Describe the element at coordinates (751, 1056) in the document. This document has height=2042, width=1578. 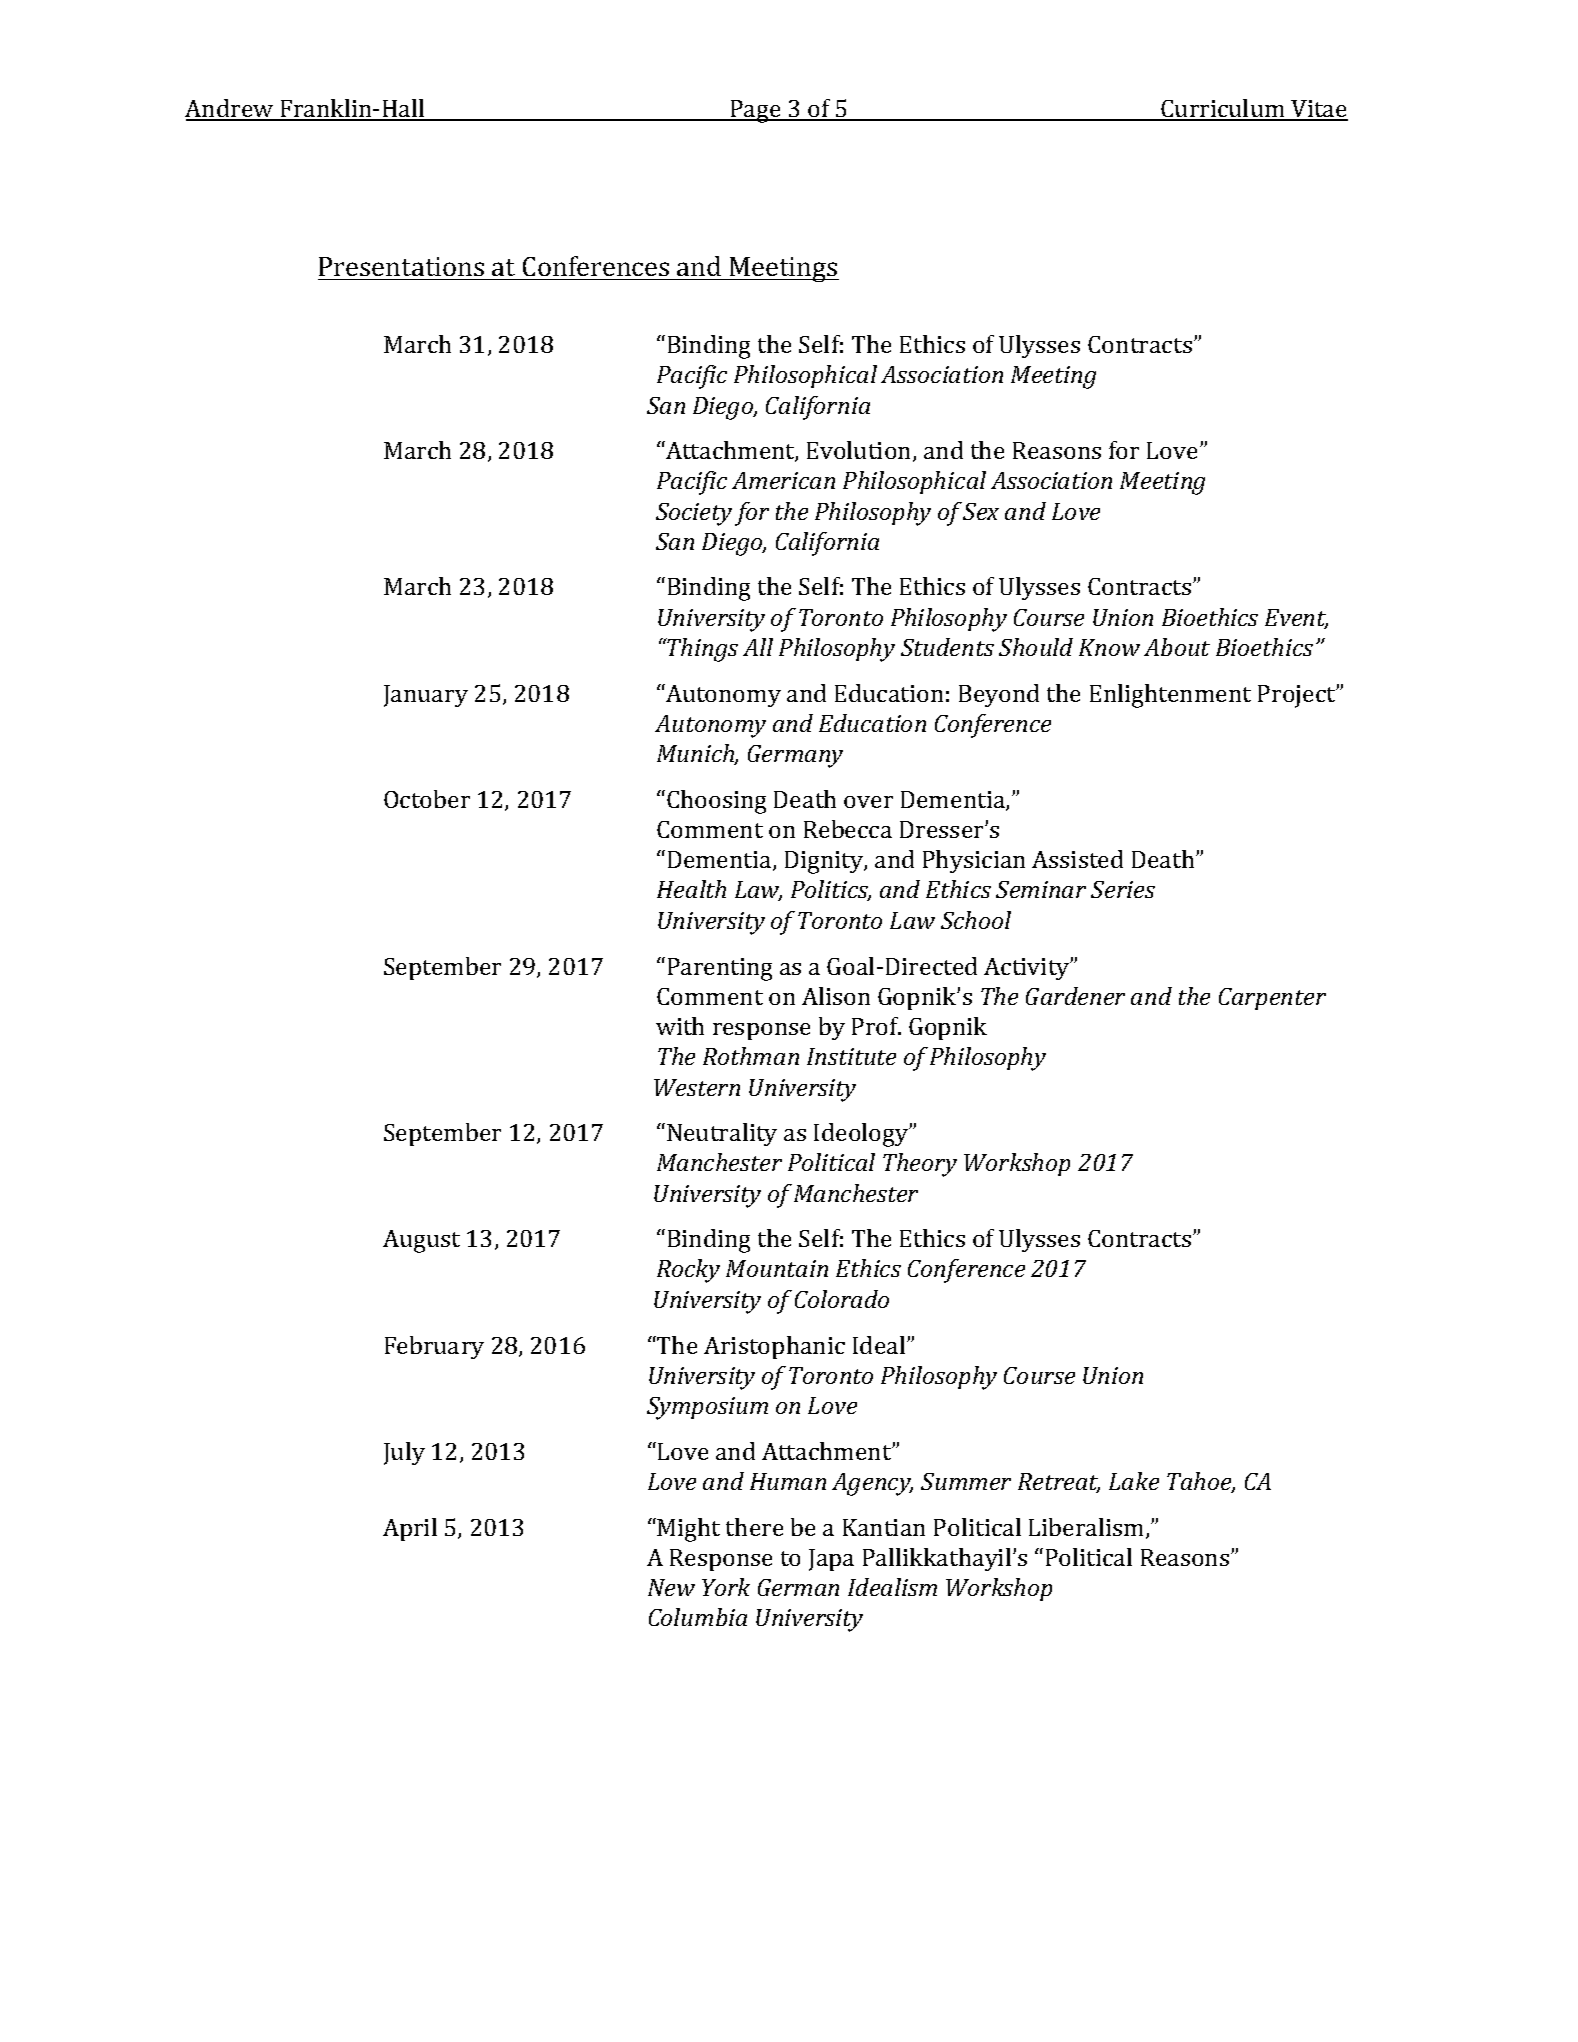
I see `Rothman` at that location.
